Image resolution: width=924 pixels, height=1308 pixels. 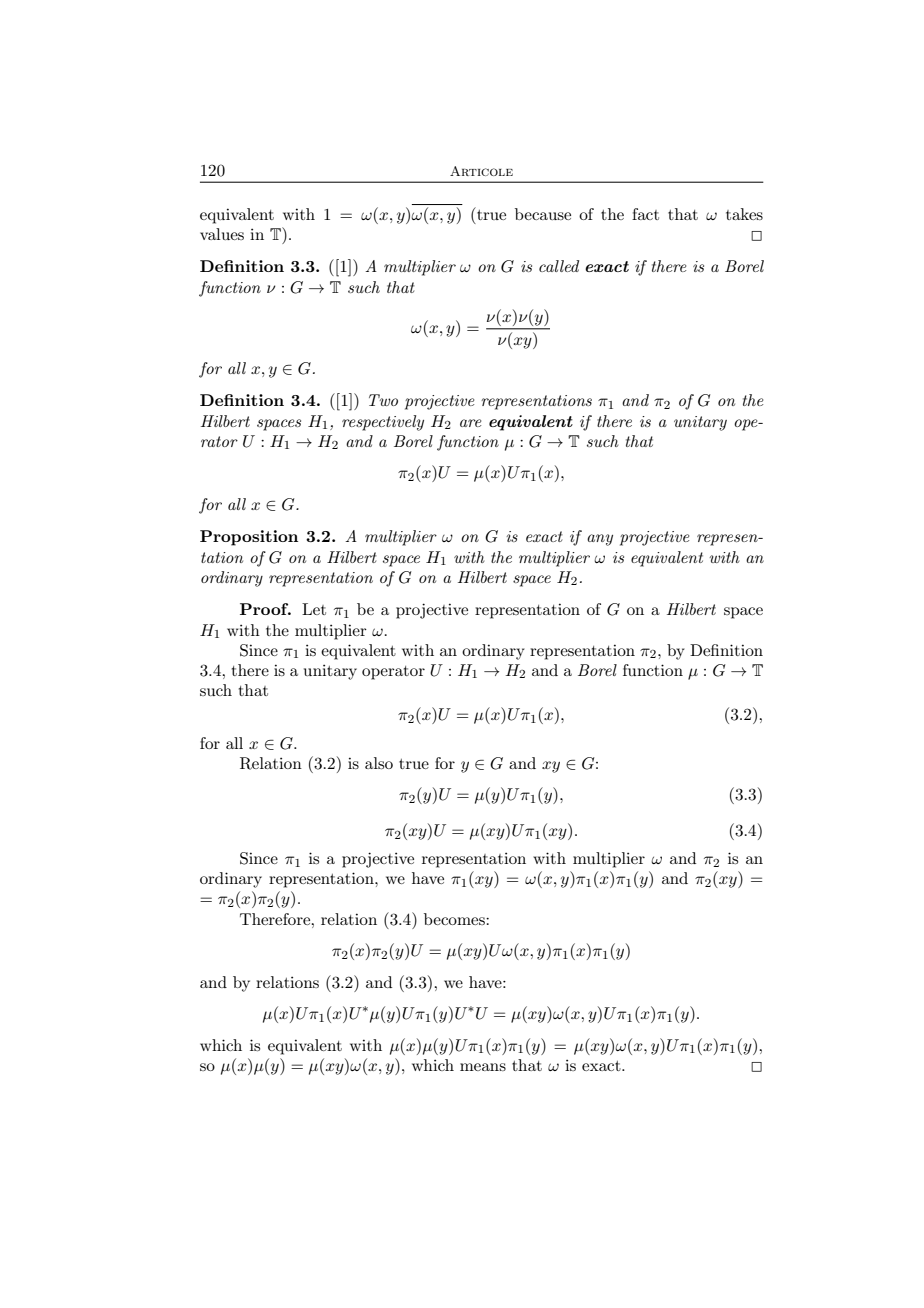 What do you see at coordinates (455, 919) in the document?
I see `becomes` at bounding box center [455, 919].
